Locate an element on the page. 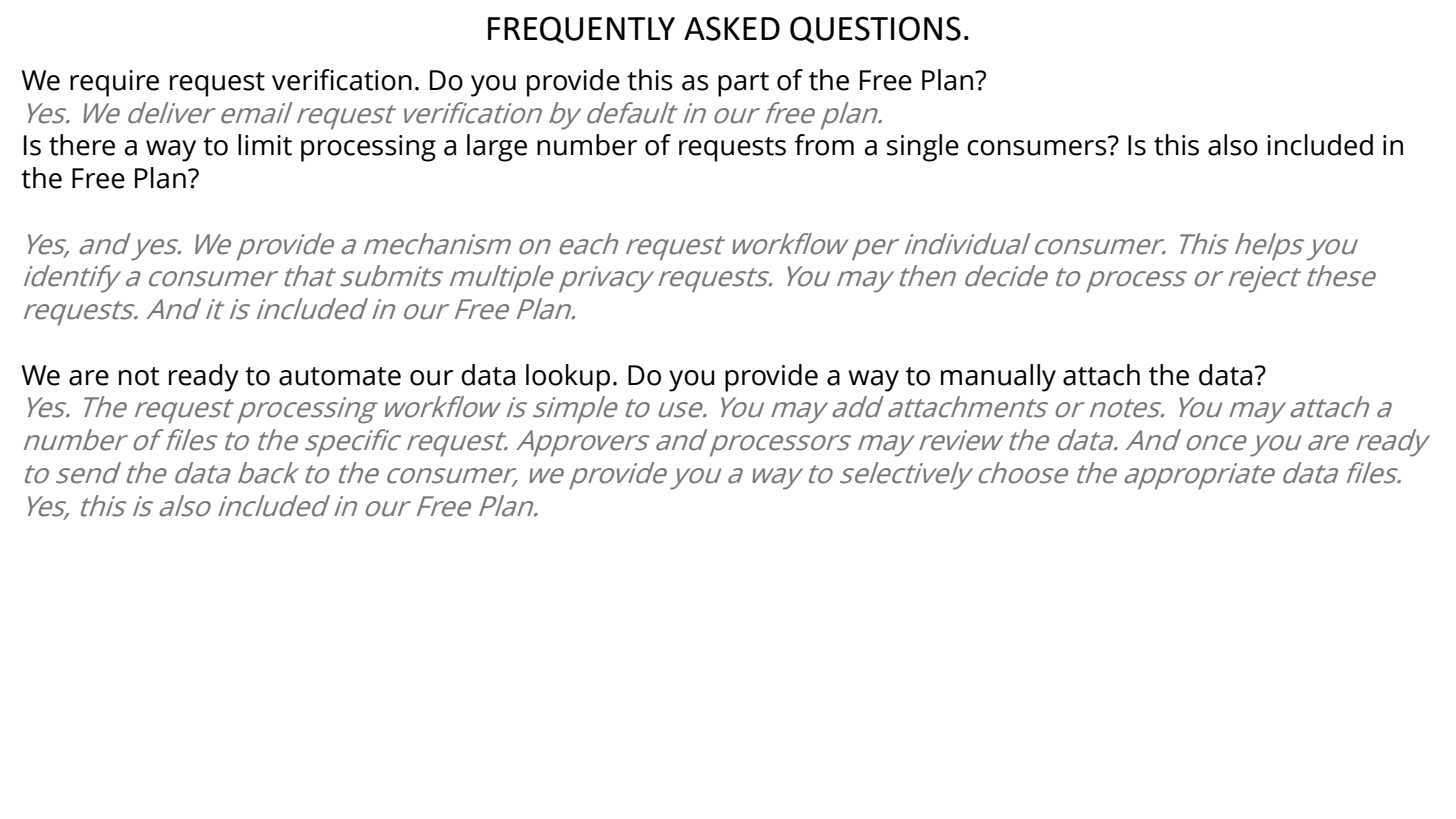  single is located at coordinates (923, 148).
